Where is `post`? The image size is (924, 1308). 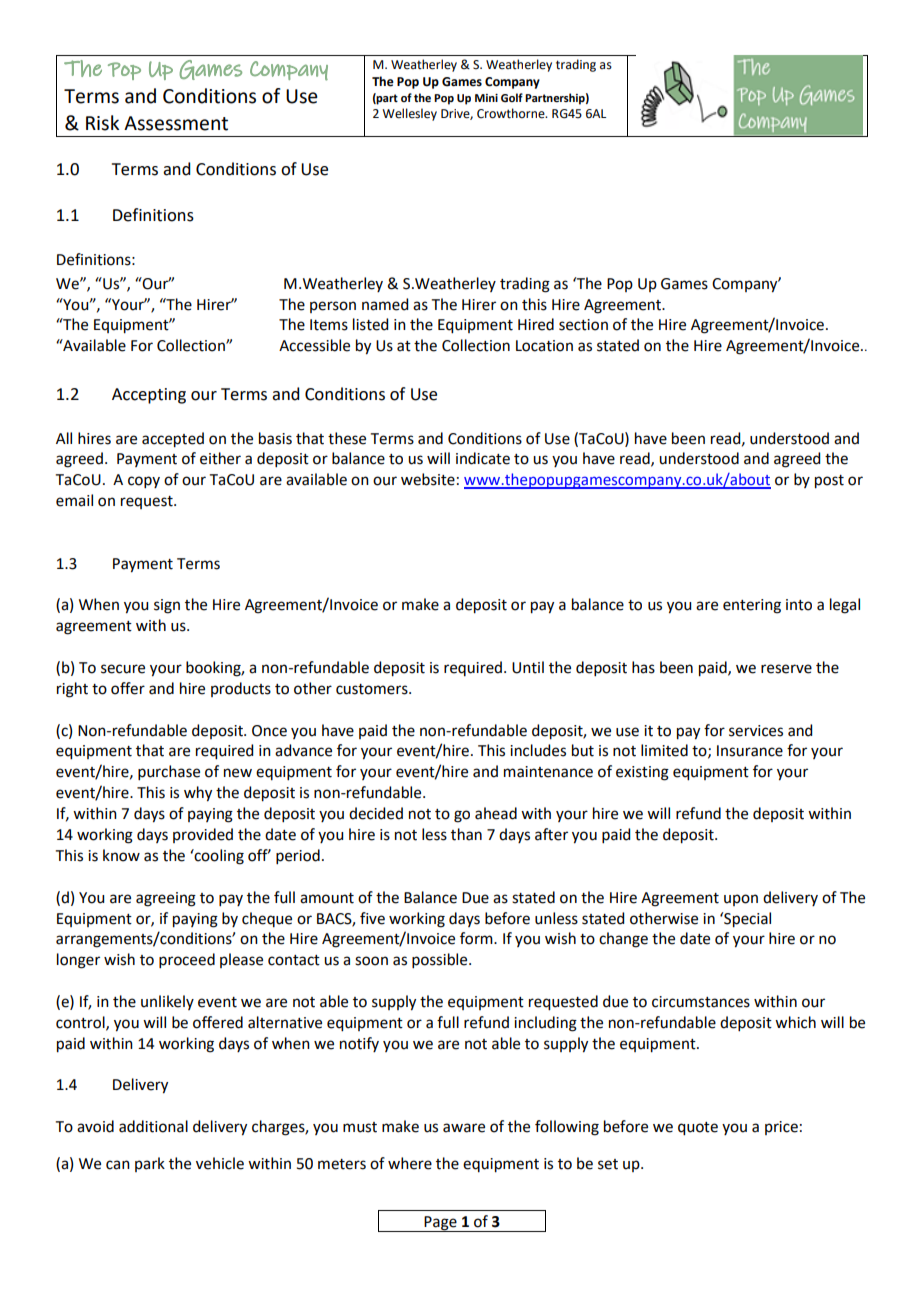 post is located at coordinates (829, 482).
